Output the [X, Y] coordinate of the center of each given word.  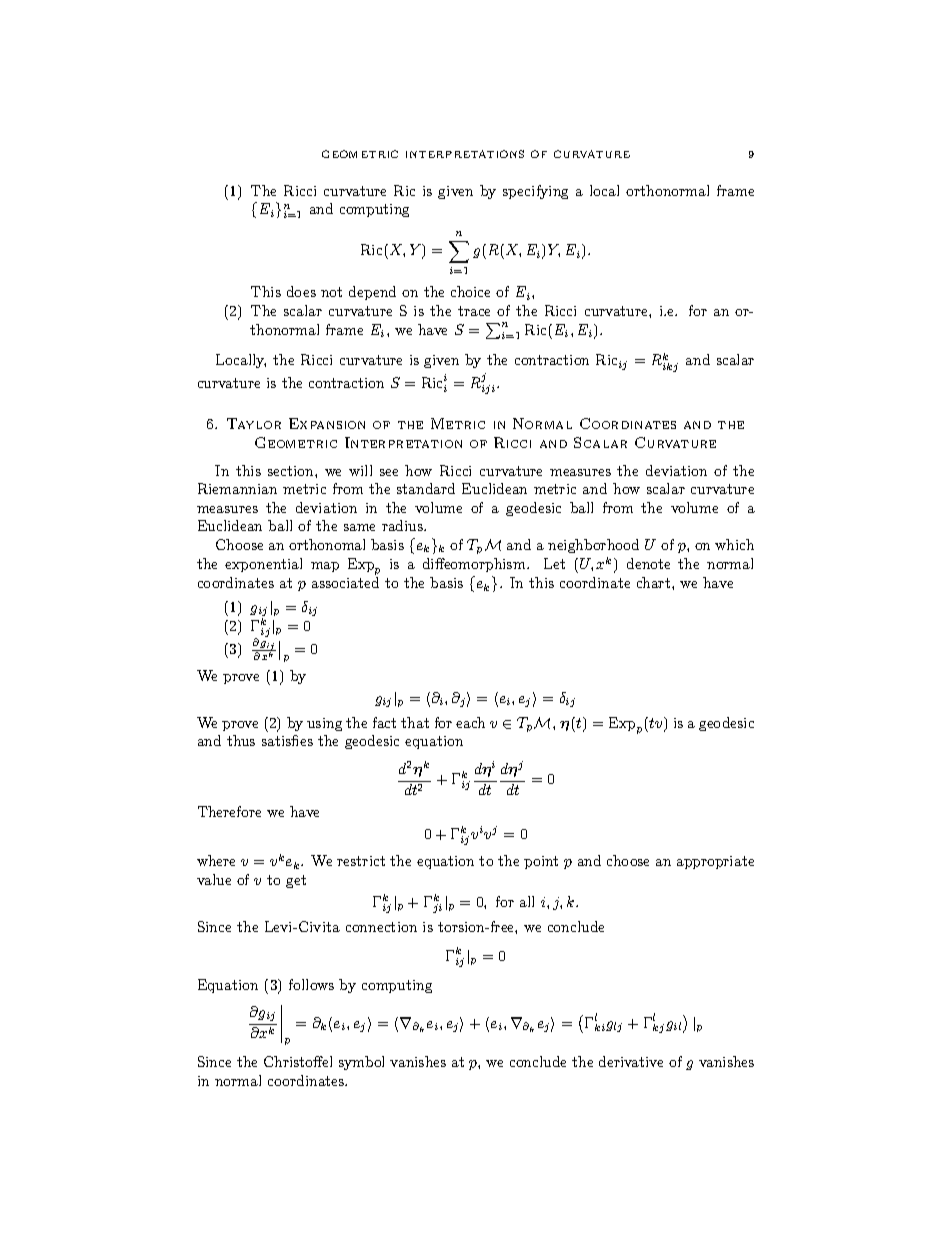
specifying [535, 192]
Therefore [229, 811]
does [301, 291]
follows [311, 984]
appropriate [715, 862]
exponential [263, 565]
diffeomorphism [475, 565]
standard [426, 488]
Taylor [254, 423]
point [541, 862]
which [734, 544]
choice [470, 291]
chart [653, 582]
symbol [361, 1063]
